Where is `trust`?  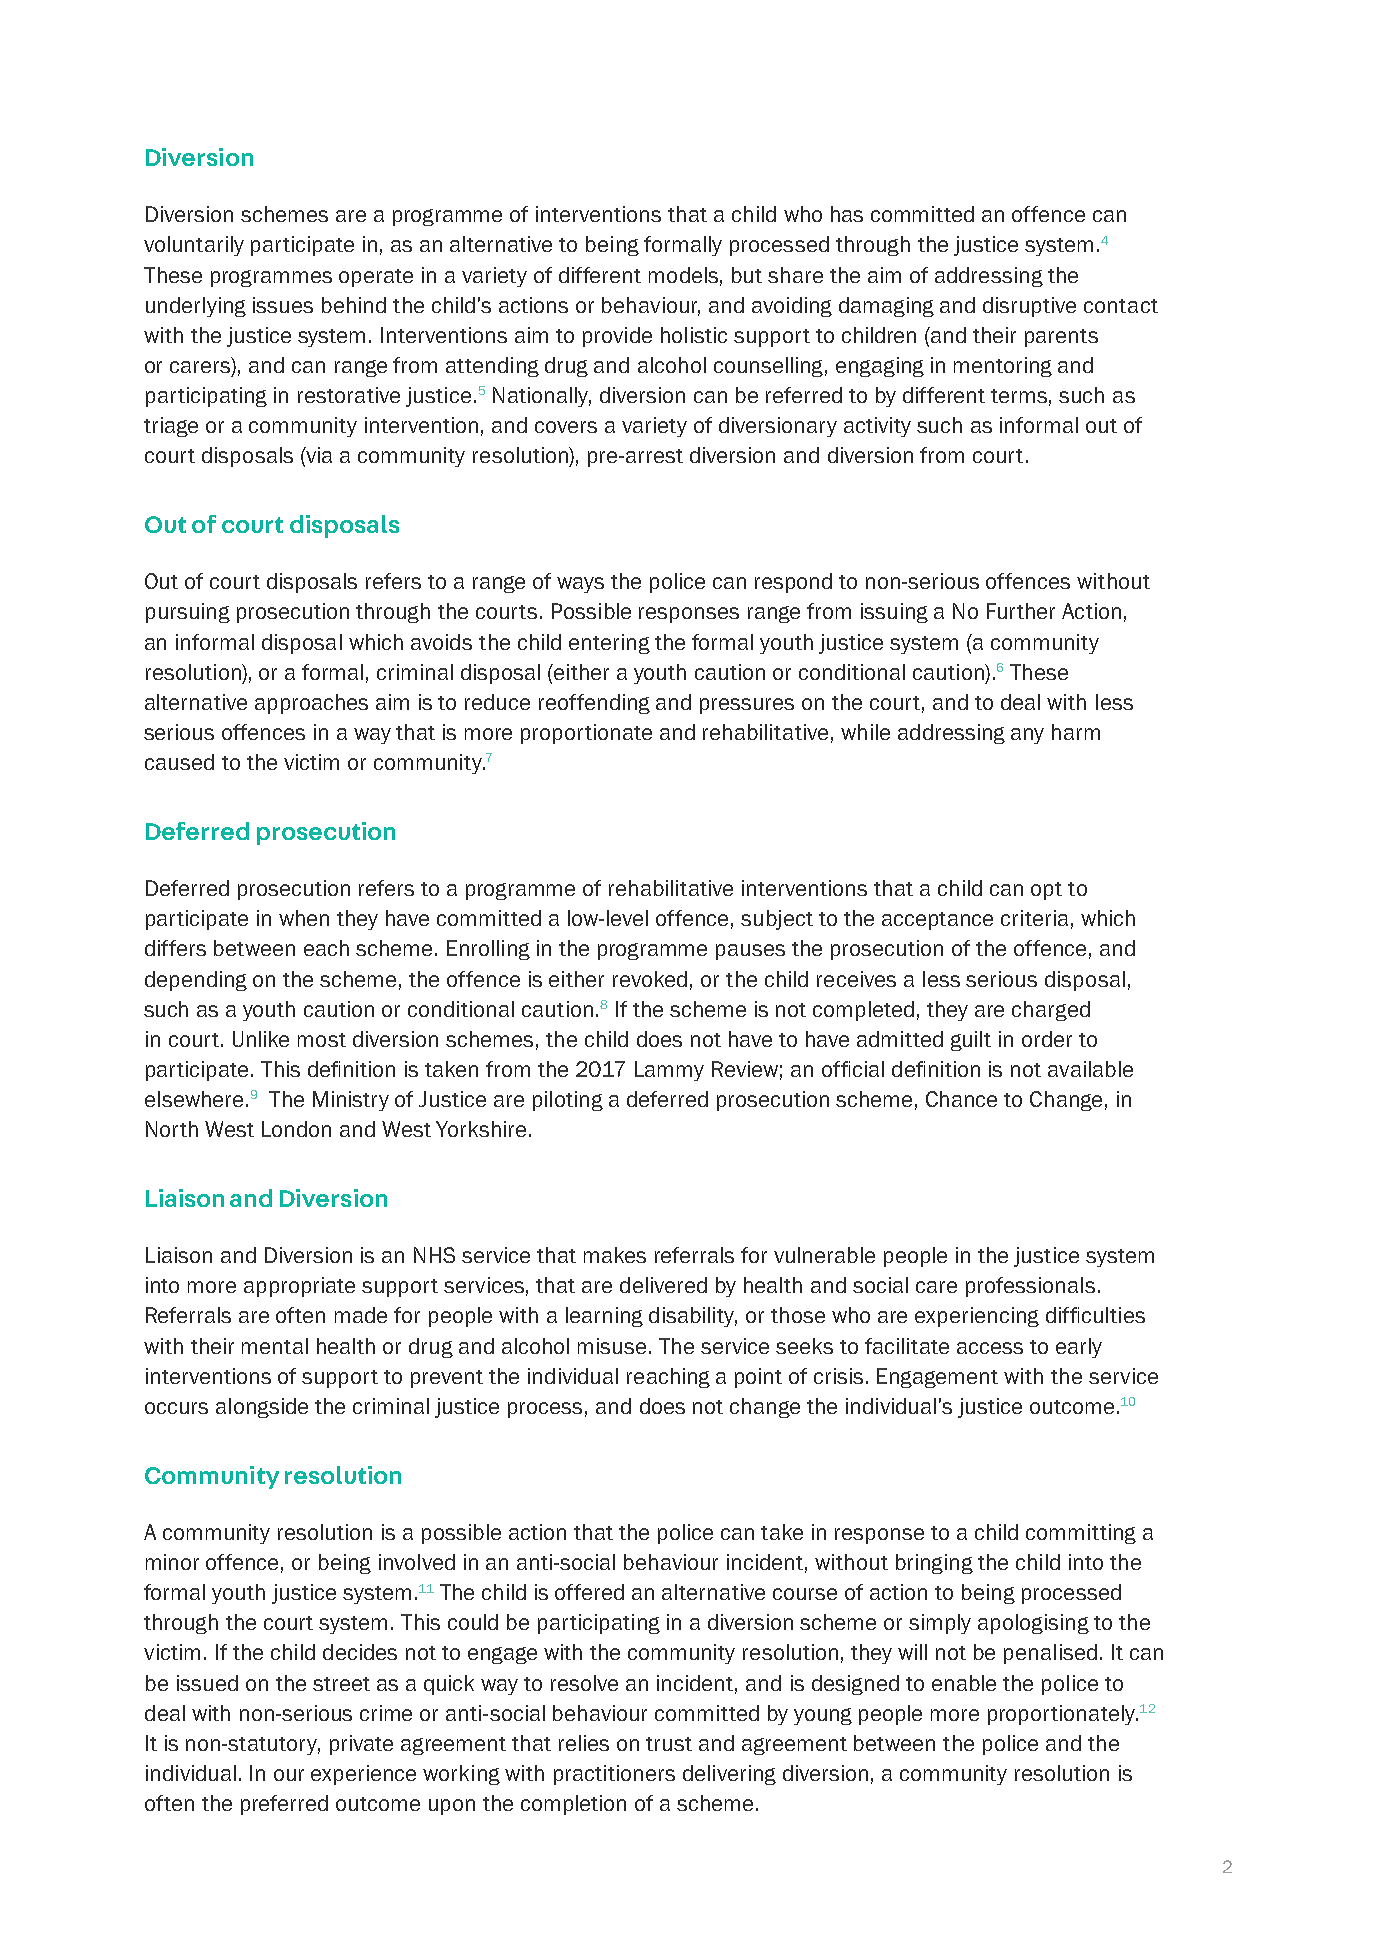 trust is located at coordinates (669, 1744).
